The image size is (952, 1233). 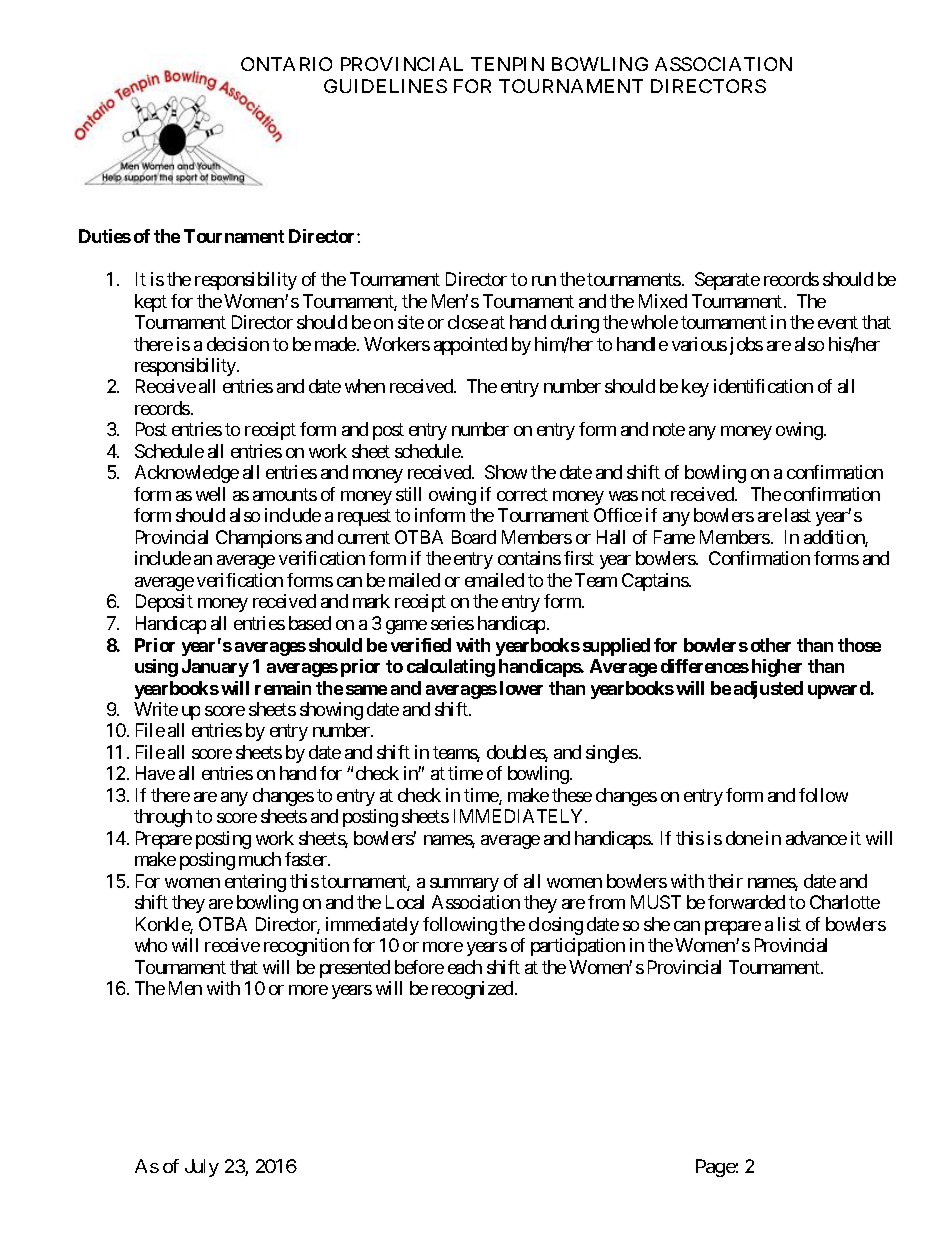 What do you see at coordinates (286, 64) in the screenshot?
I see `ONTARIO` at bounding box center [286, 64].
